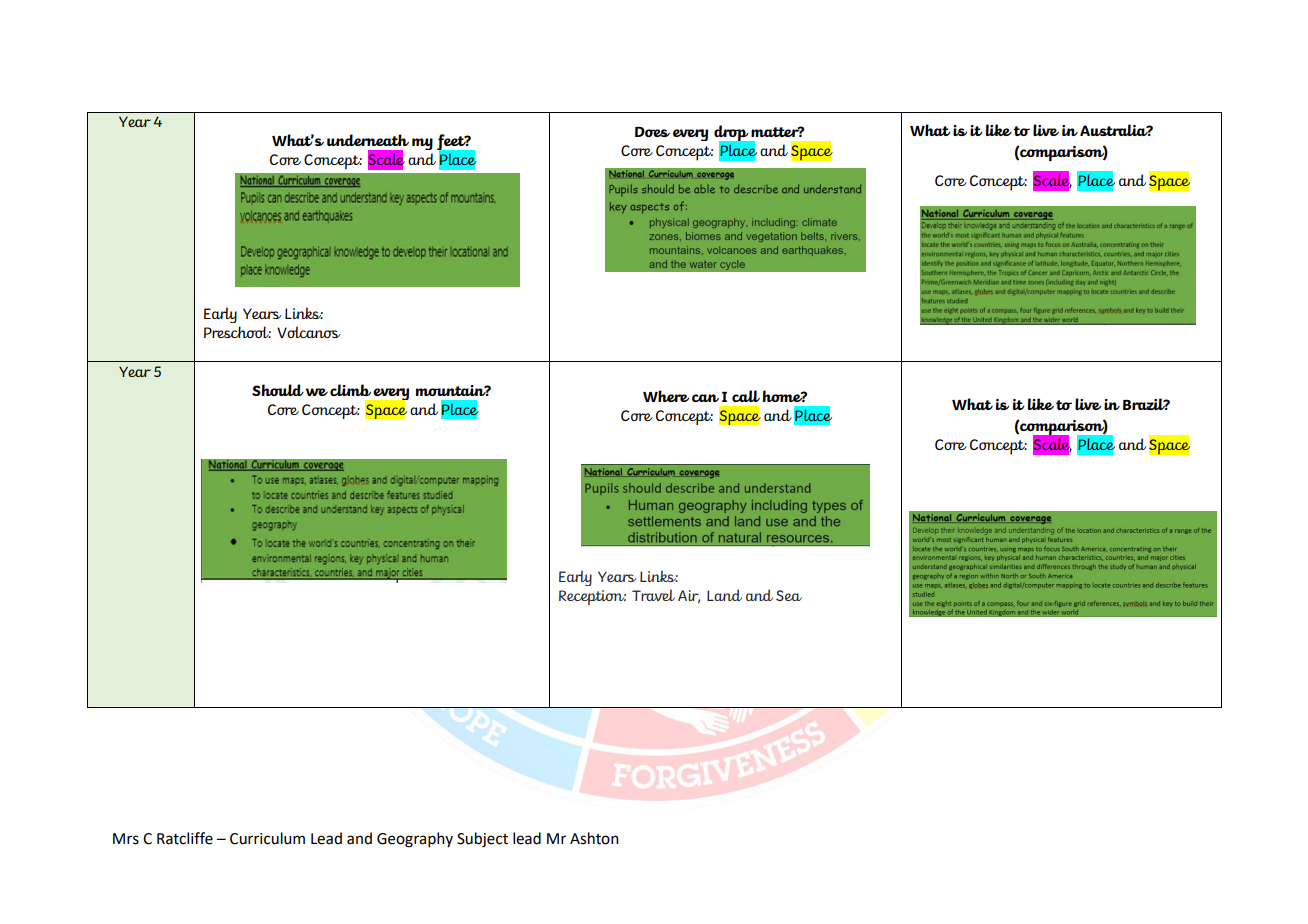 The width and height of the page is (1308, 924). I want to click on call, so click(746, 396).
